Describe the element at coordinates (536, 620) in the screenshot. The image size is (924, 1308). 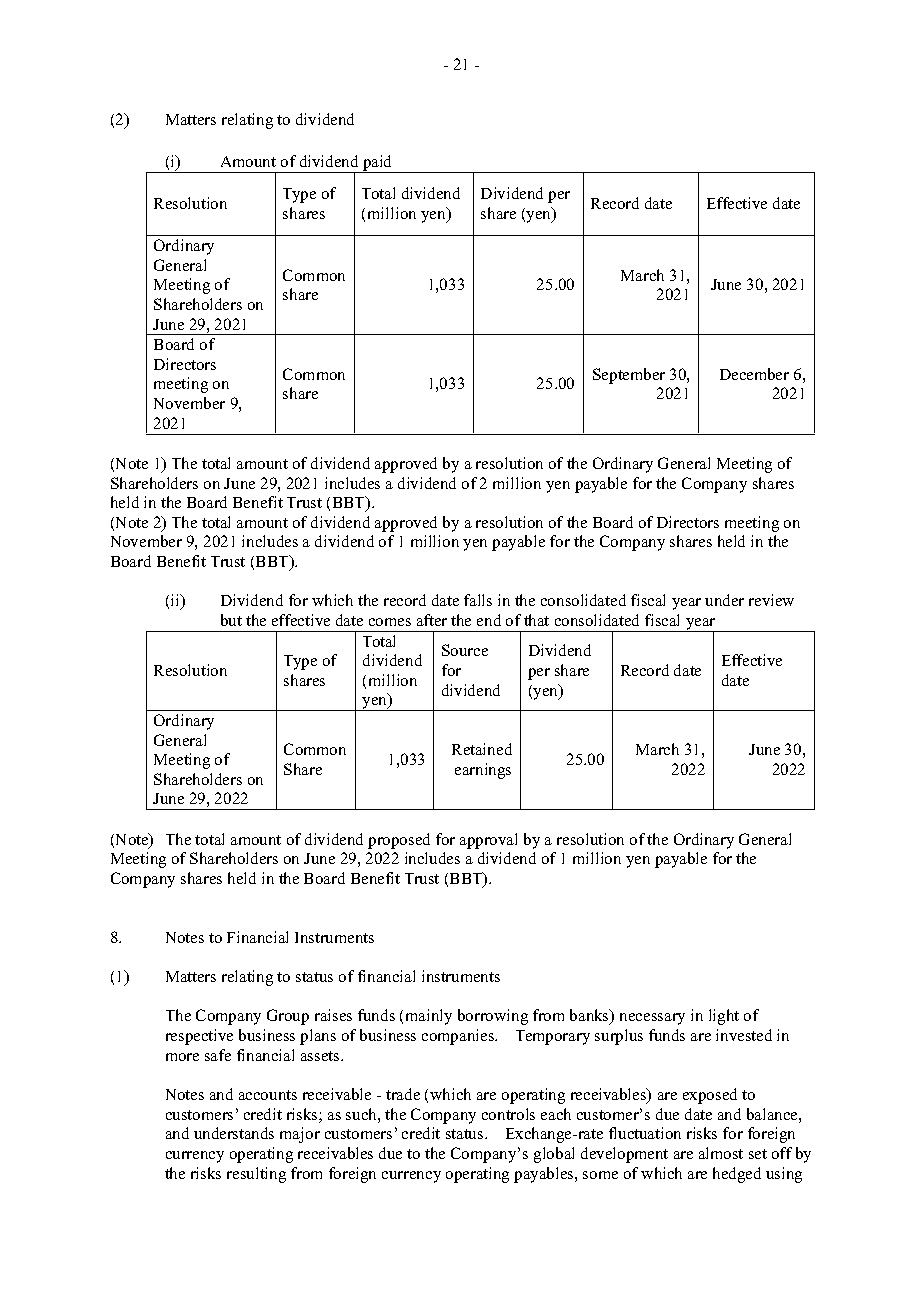
I see `that` at that location.
